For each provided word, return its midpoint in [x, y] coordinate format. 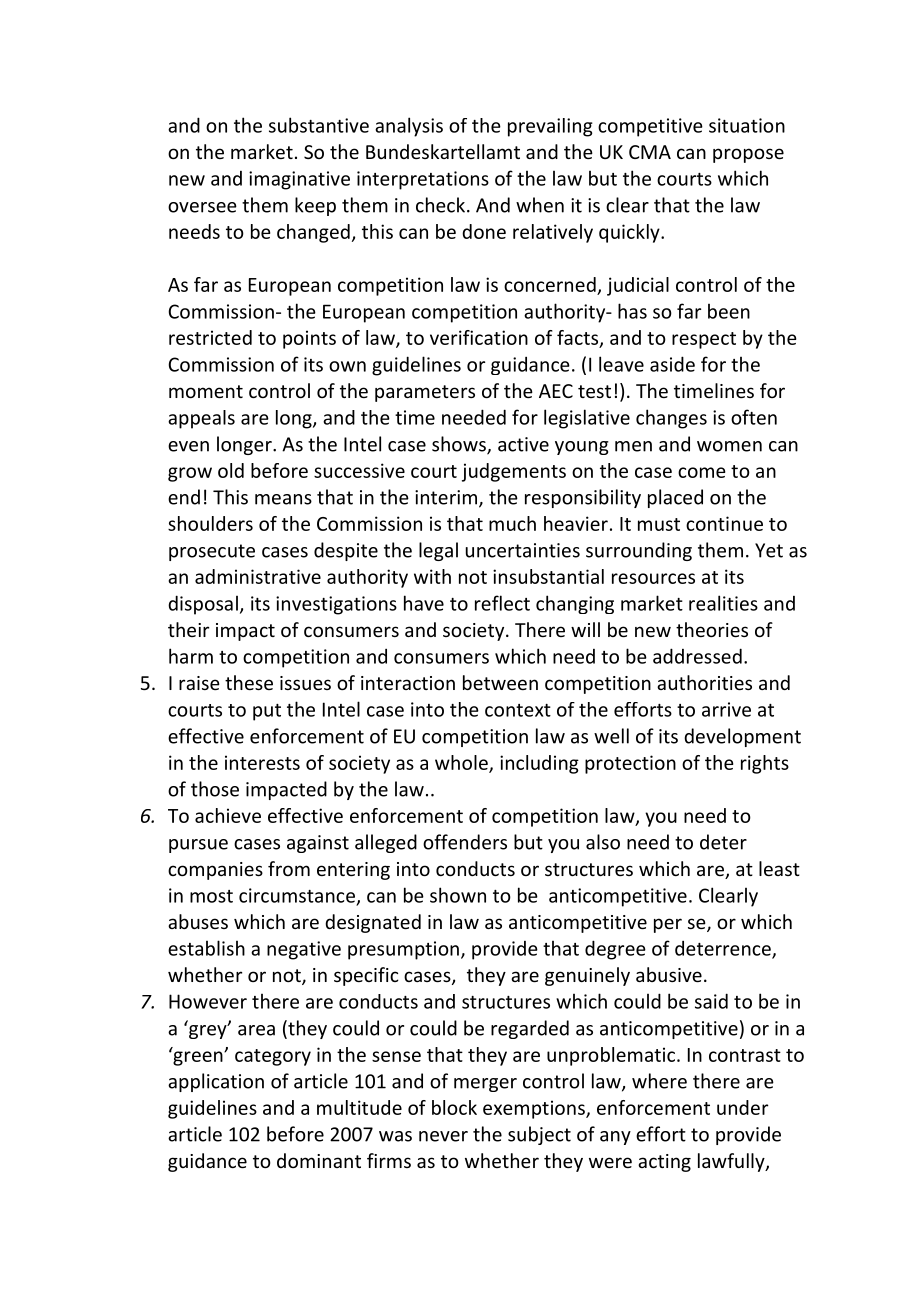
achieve [228, 815]
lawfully [732, 1162]
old [231, 470]
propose [748, 155]
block [454, 1107]
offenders [465, 842]
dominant [319, 1160]
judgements [514, 472]
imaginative [299, 180]
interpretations [423, 180]
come [702, 472]
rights [765, 764]
